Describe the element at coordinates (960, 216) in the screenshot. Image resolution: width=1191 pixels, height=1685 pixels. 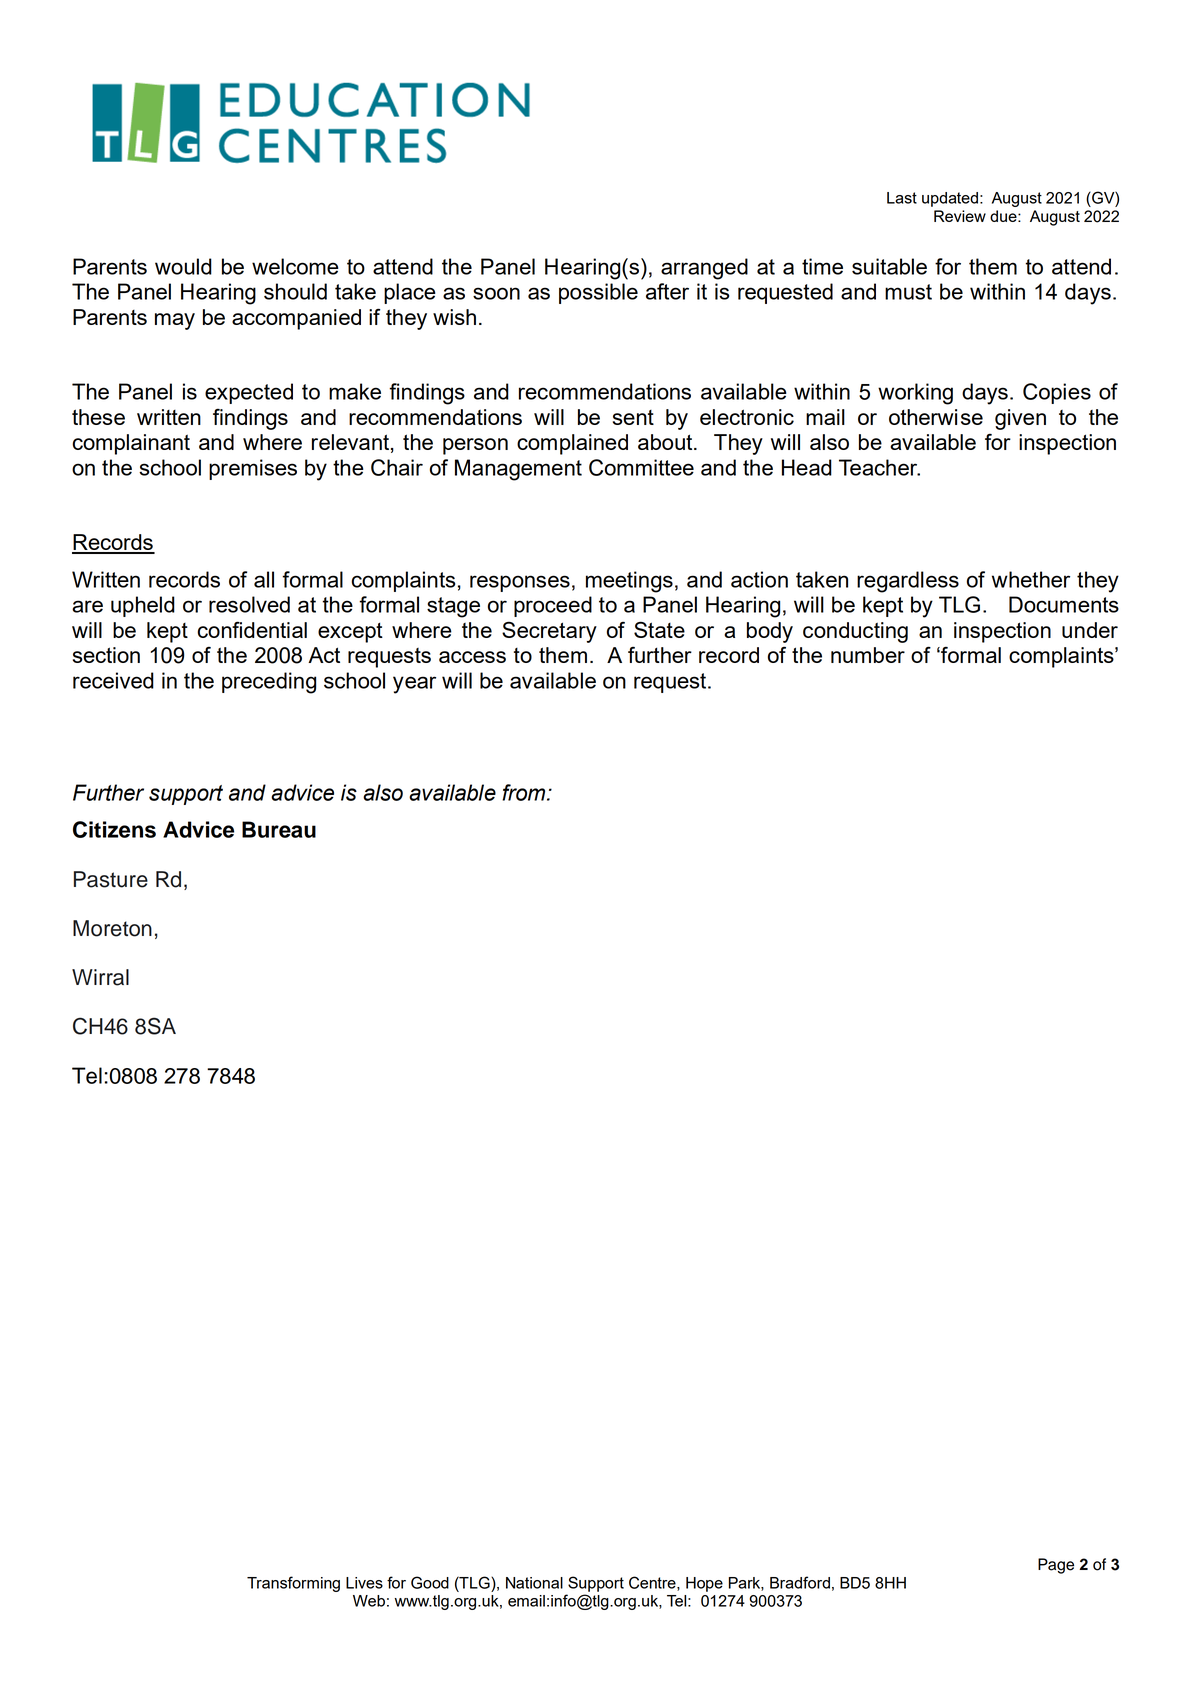
I see `Review` at that location.
